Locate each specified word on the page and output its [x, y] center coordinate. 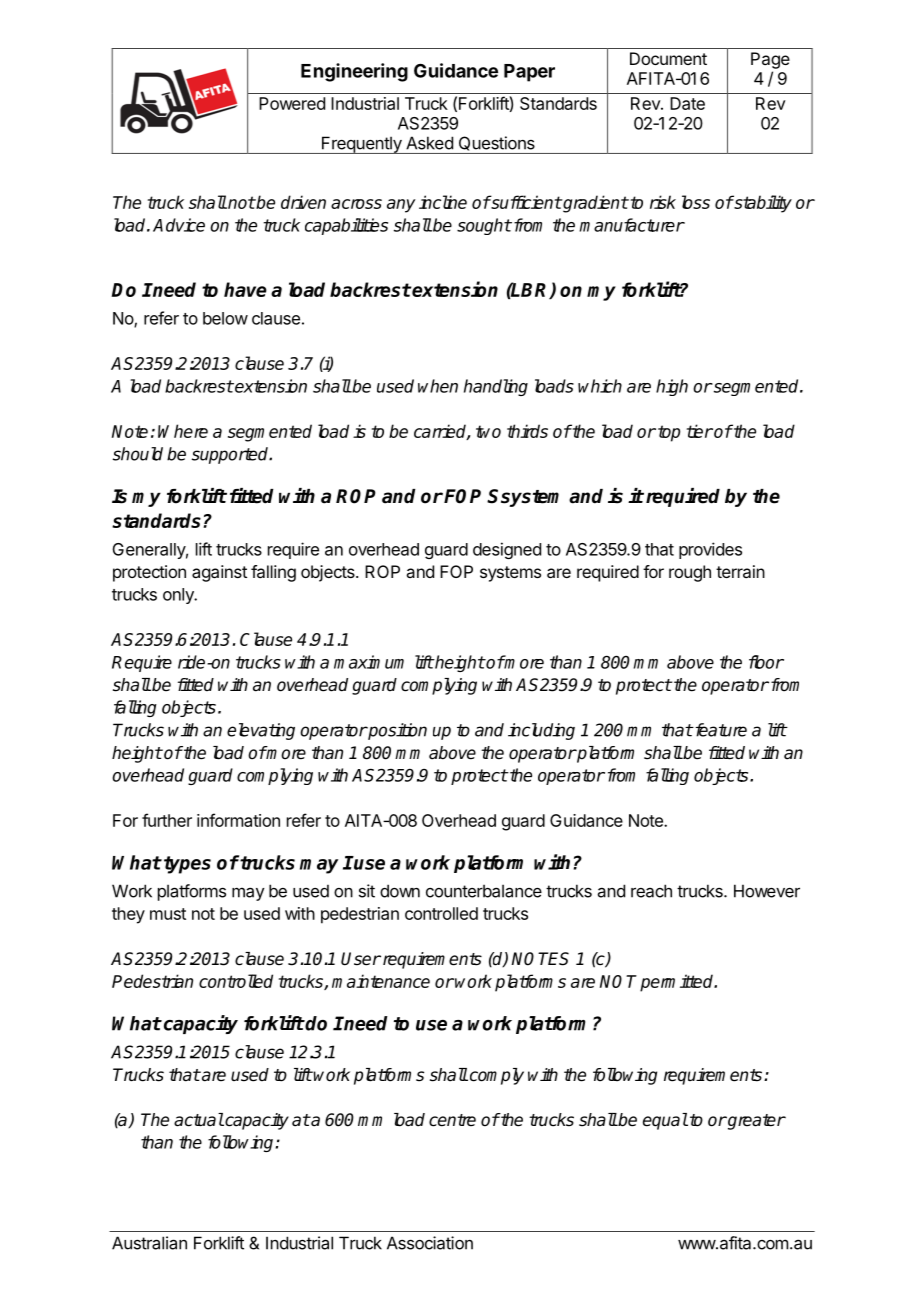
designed [507, 550]
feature [719, 730]
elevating [261, 731]
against [219, 573]
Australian [149, 1243]
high [672, 387]
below [225, 318]
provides [710, 550]
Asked [429, 143]
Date [687, 103]
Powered [292, 103]
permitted [678, 983]
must [168, 914]
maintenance [381, 981]
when [438, 386]
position [396, 731]
